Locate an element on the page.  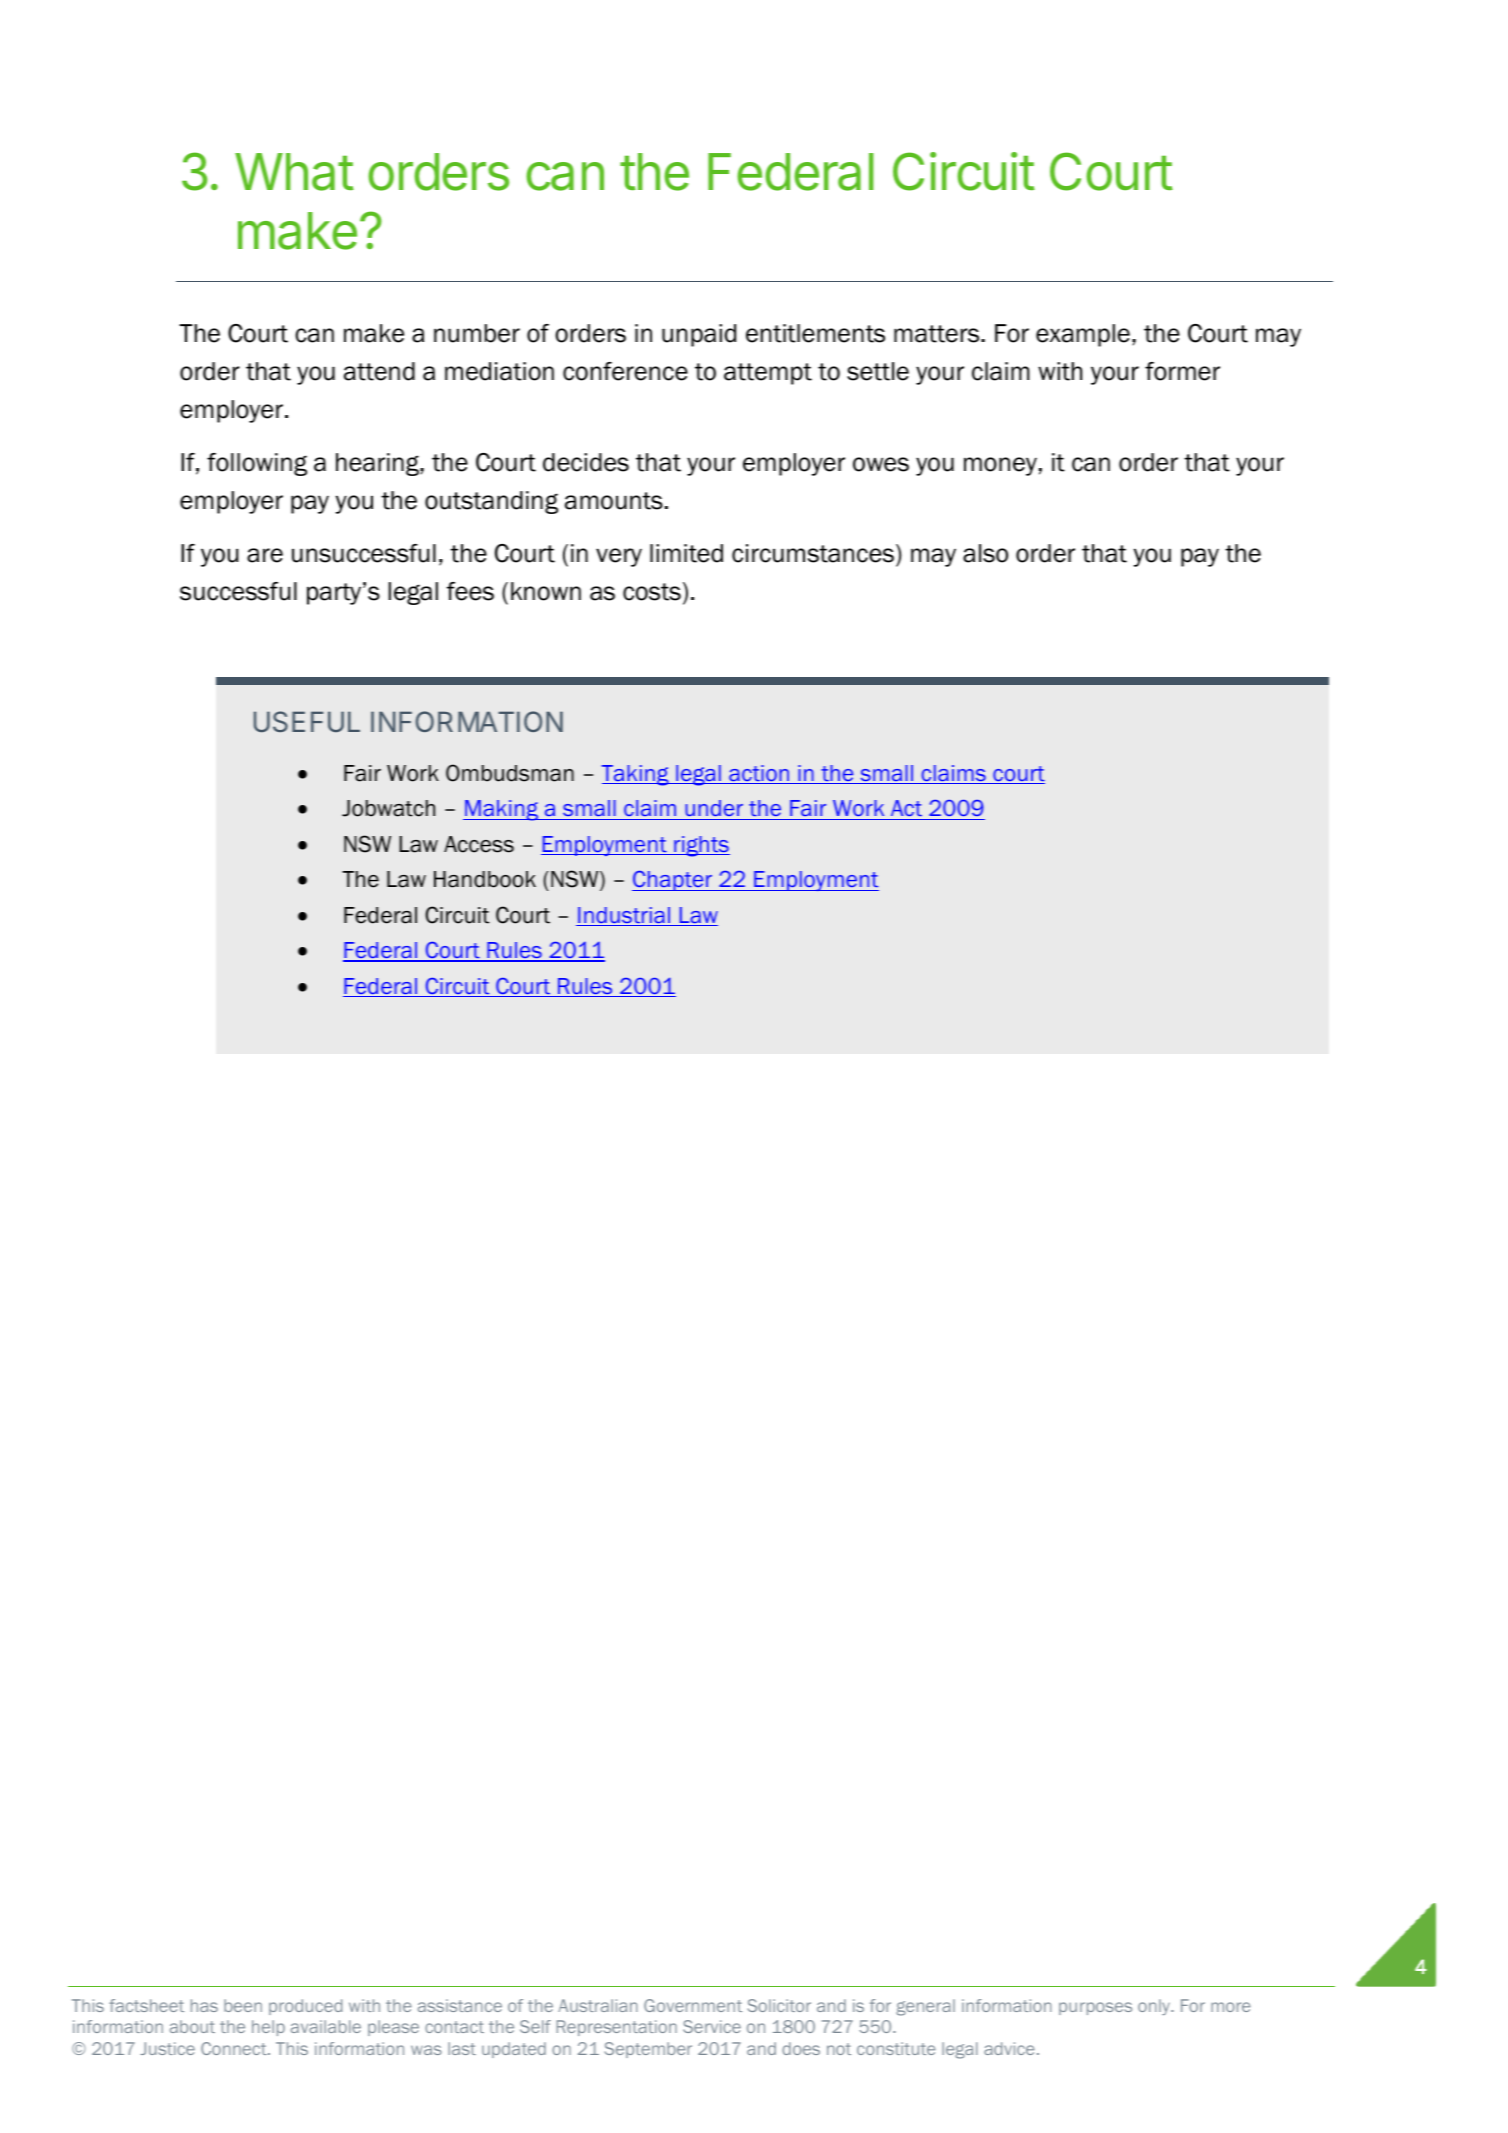
Industrial is located at coordinates (624, 916).
